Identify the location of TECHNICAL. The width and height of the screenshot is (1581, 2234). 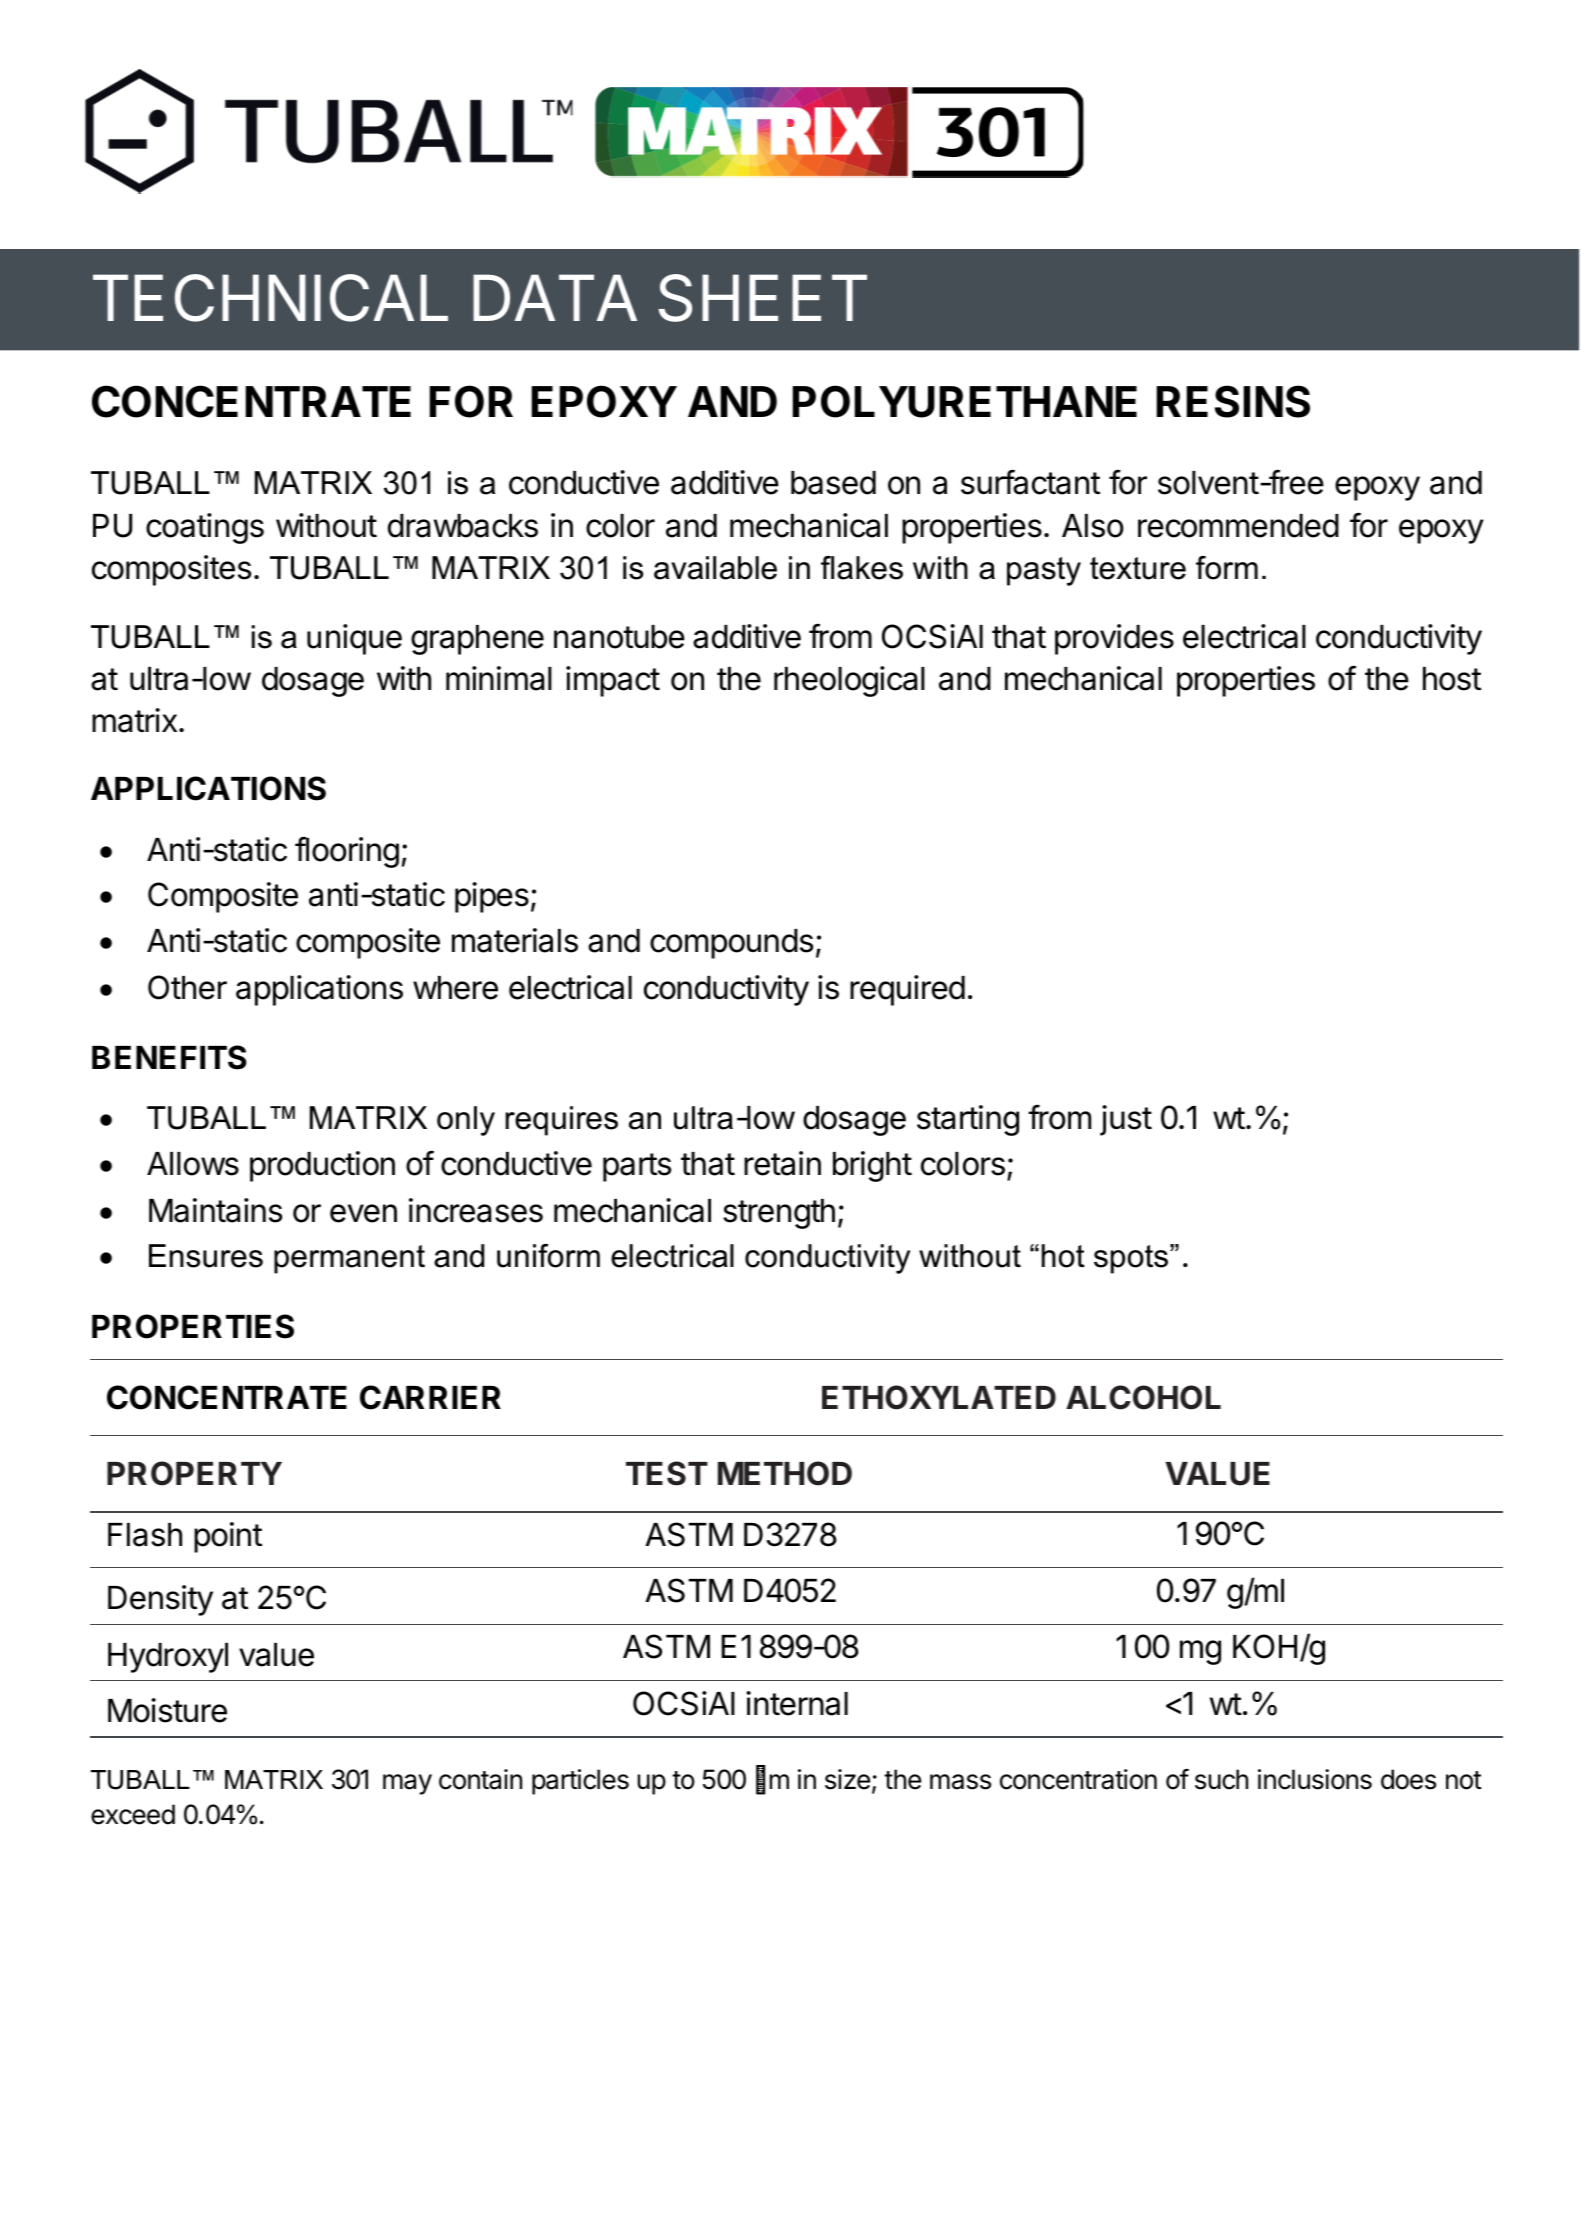
(270, 298).
